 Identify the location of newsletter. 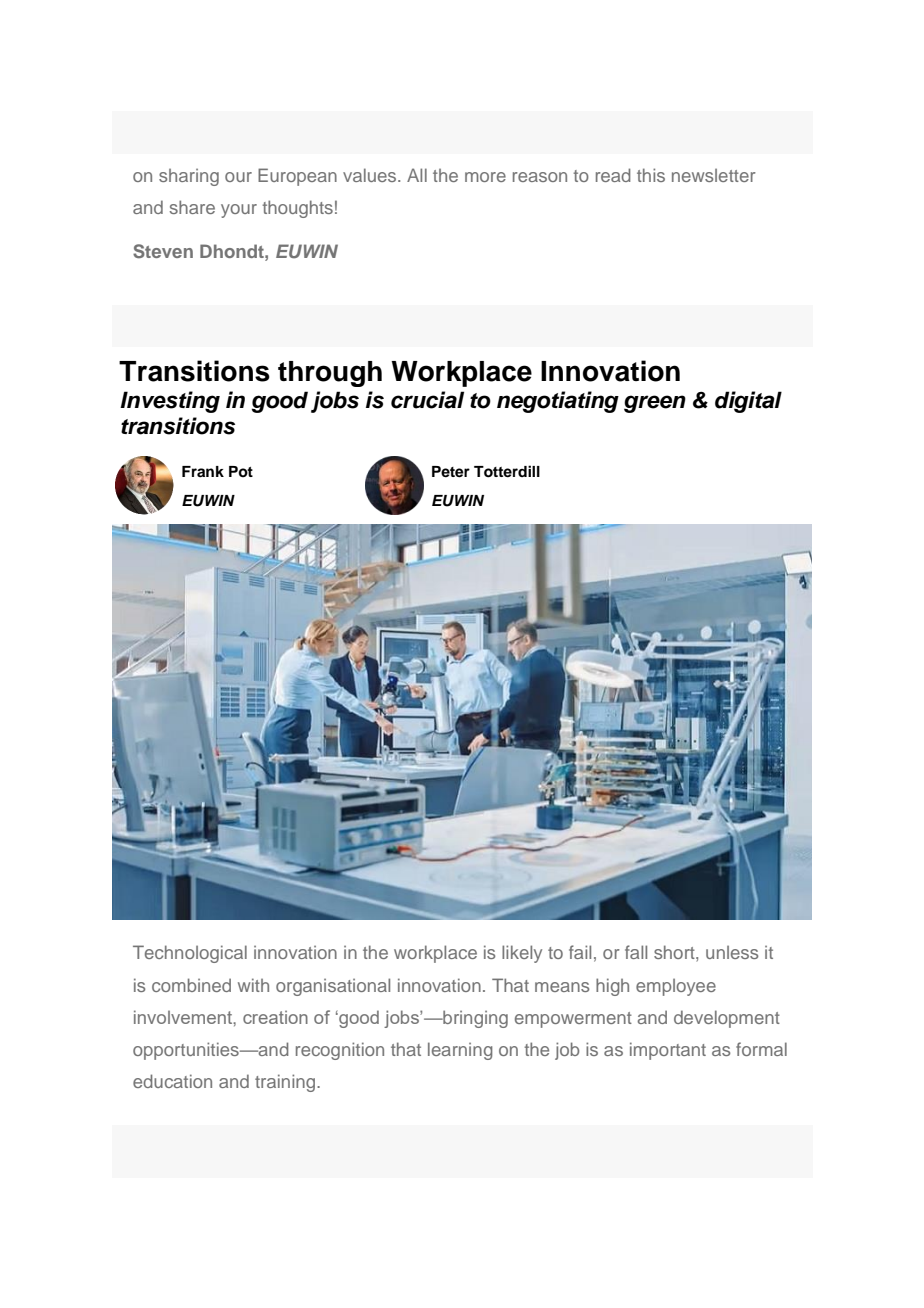
(714, 175).
